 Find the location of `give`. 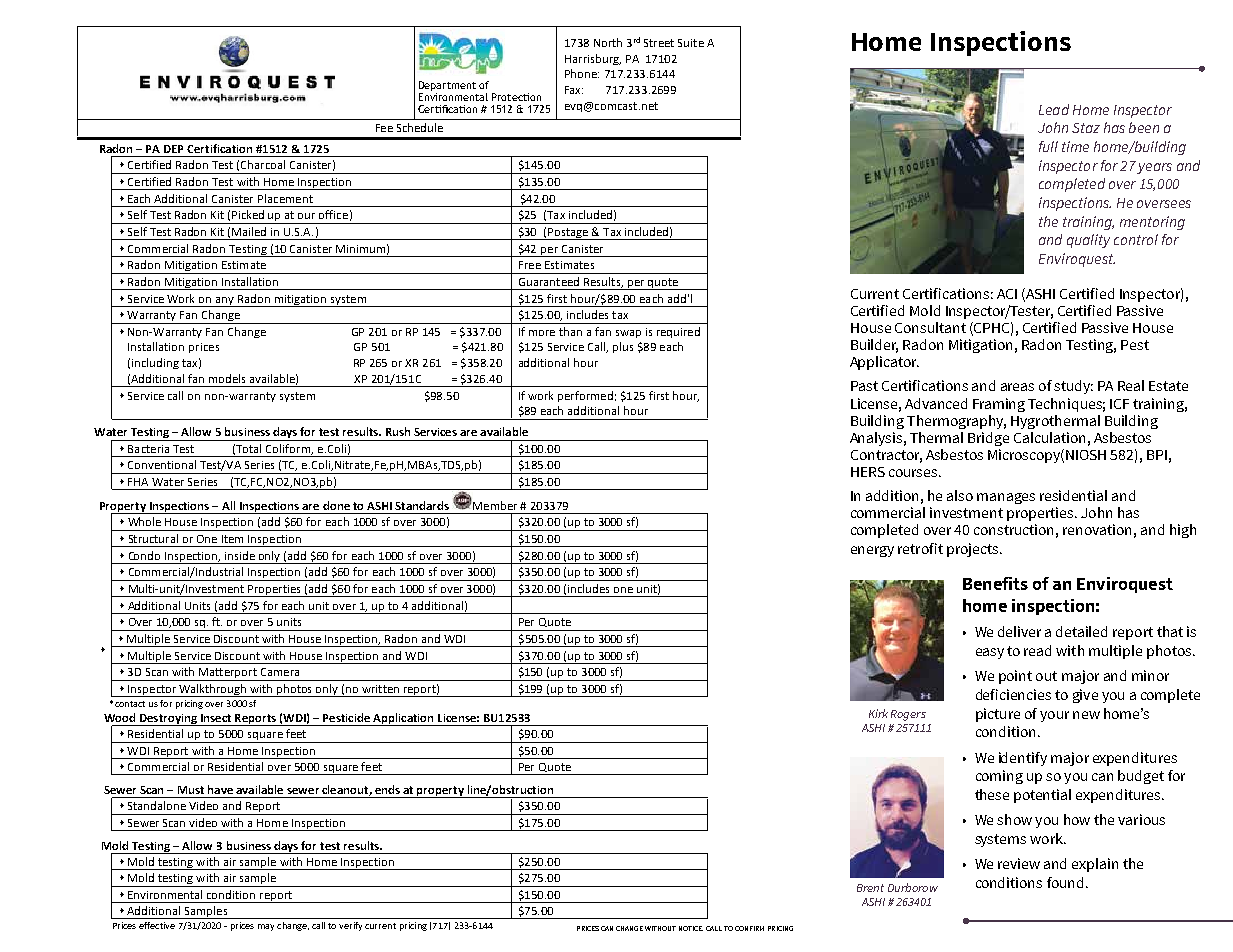

give is located at coordinates (1085, 696).
